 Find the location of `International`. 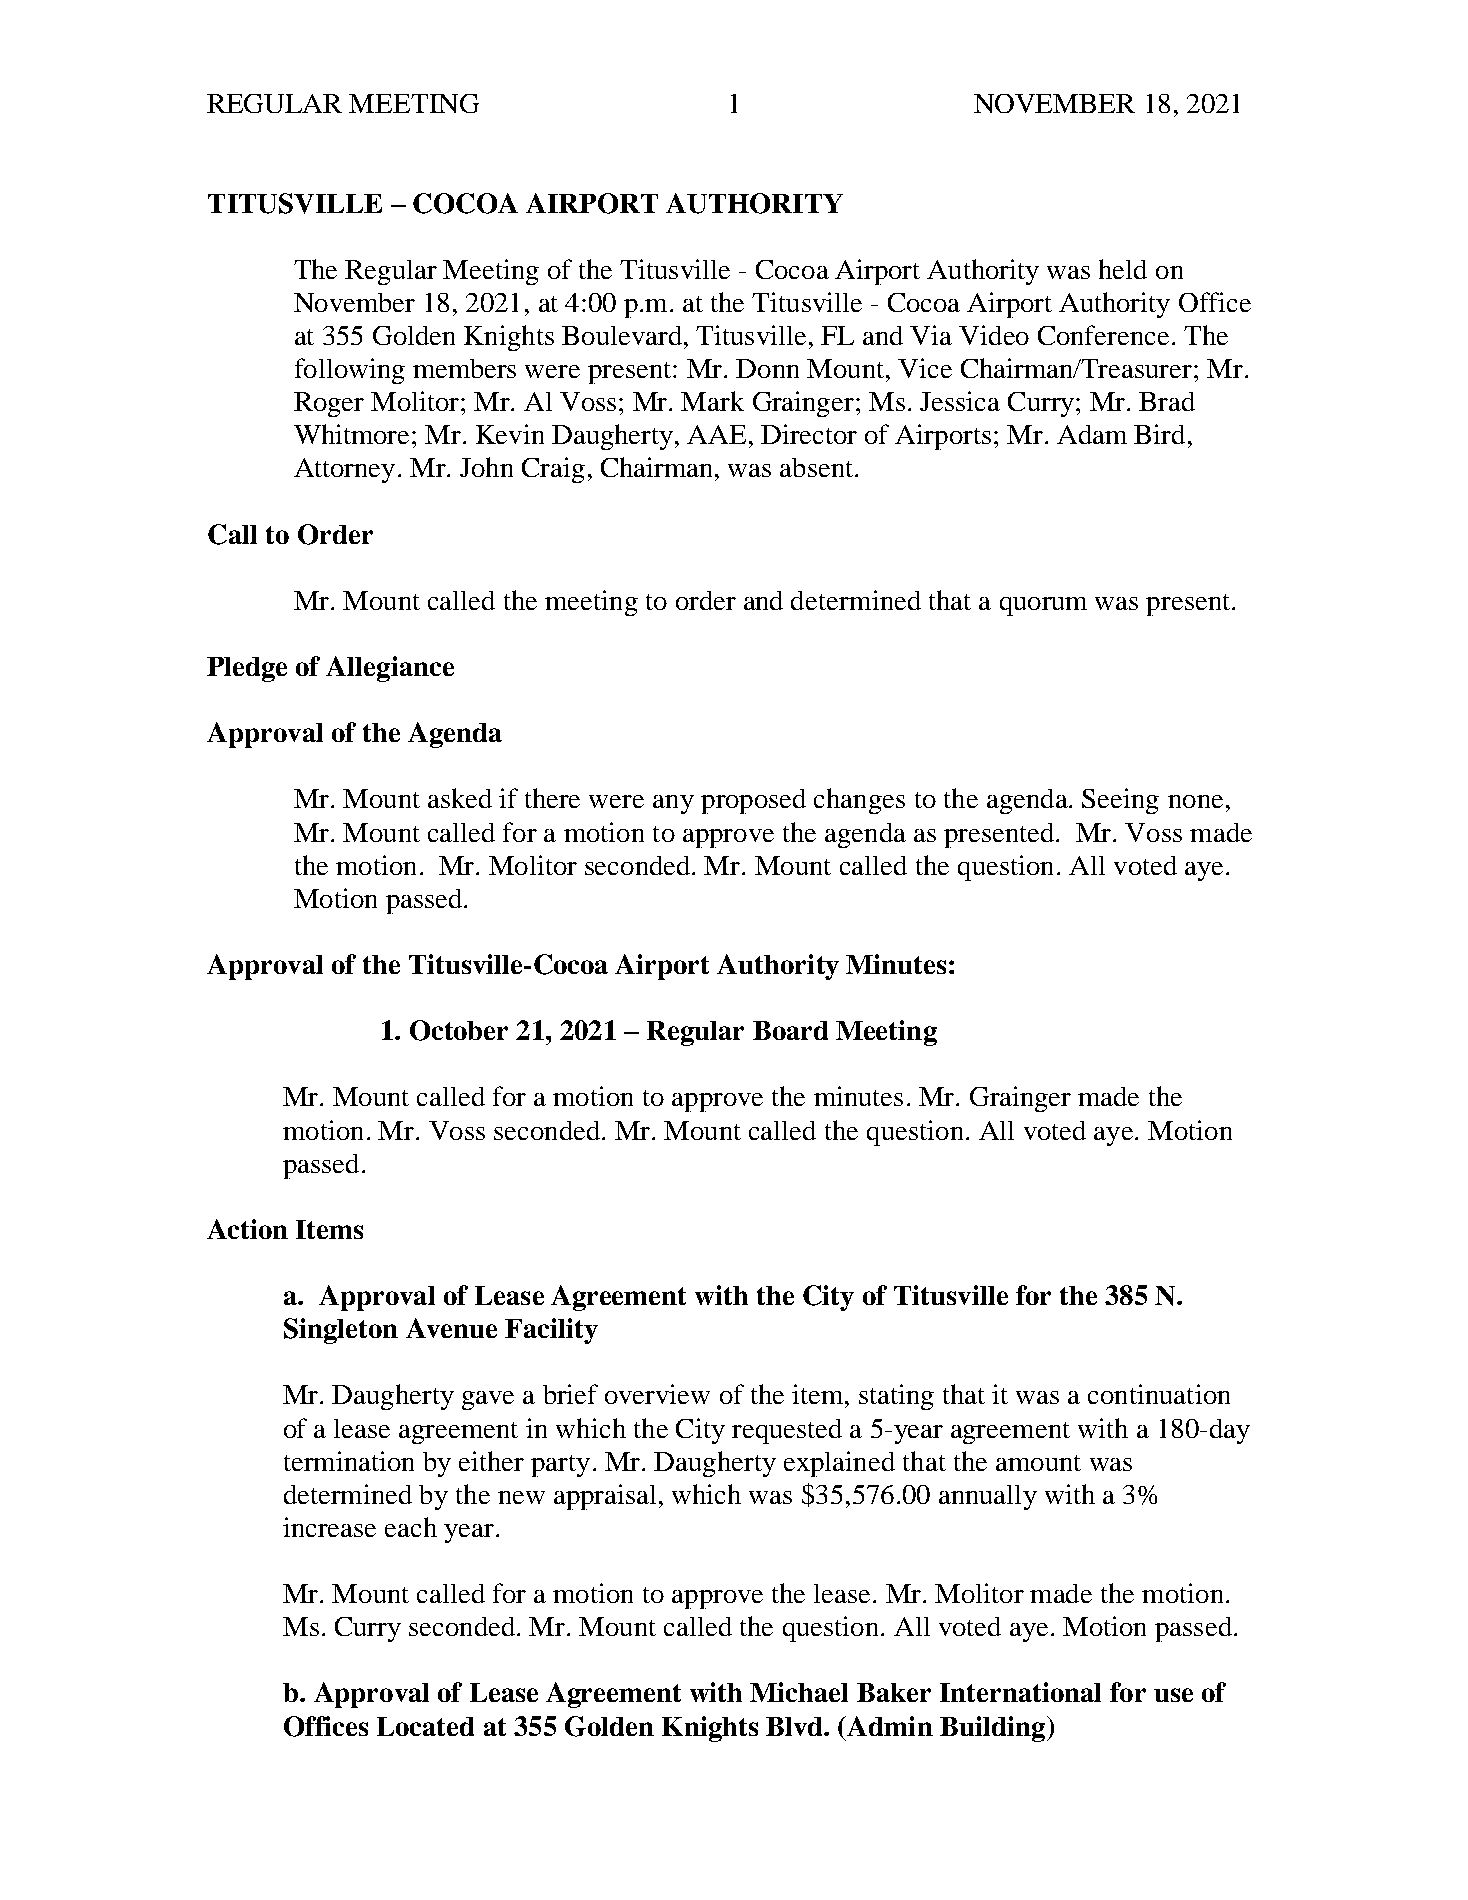

International is located at coordinates (1020, 1692).
